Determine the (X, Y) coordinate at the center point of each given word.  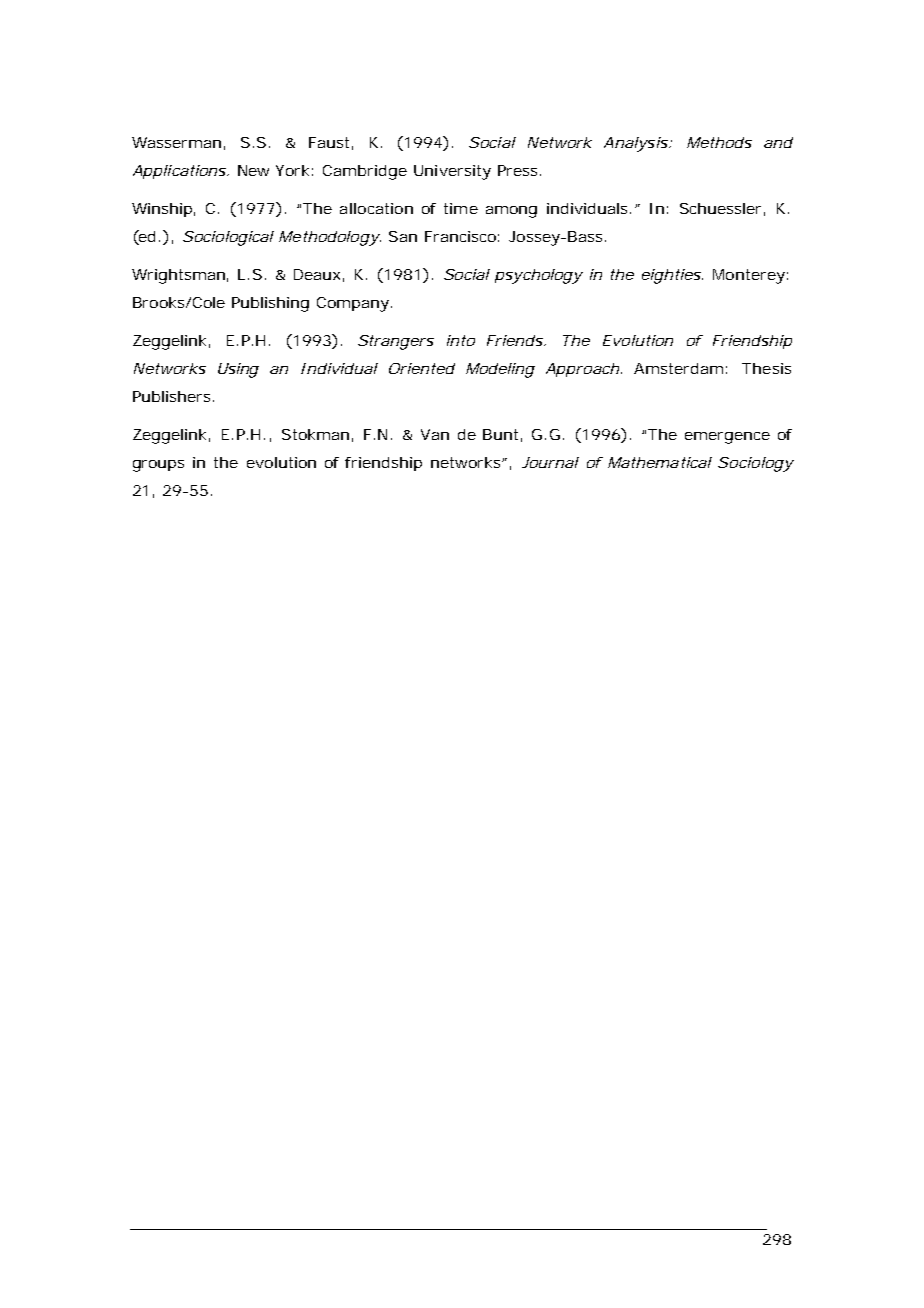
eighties (671, 276)
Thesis (766, 368)
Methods (719, 142)
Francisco (460, 236)
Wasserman (176, 142)
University (452, 172)
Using (238, 370)
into (461, 340)
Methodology (328, 238)
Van (435, 434)
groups (158, 466)
